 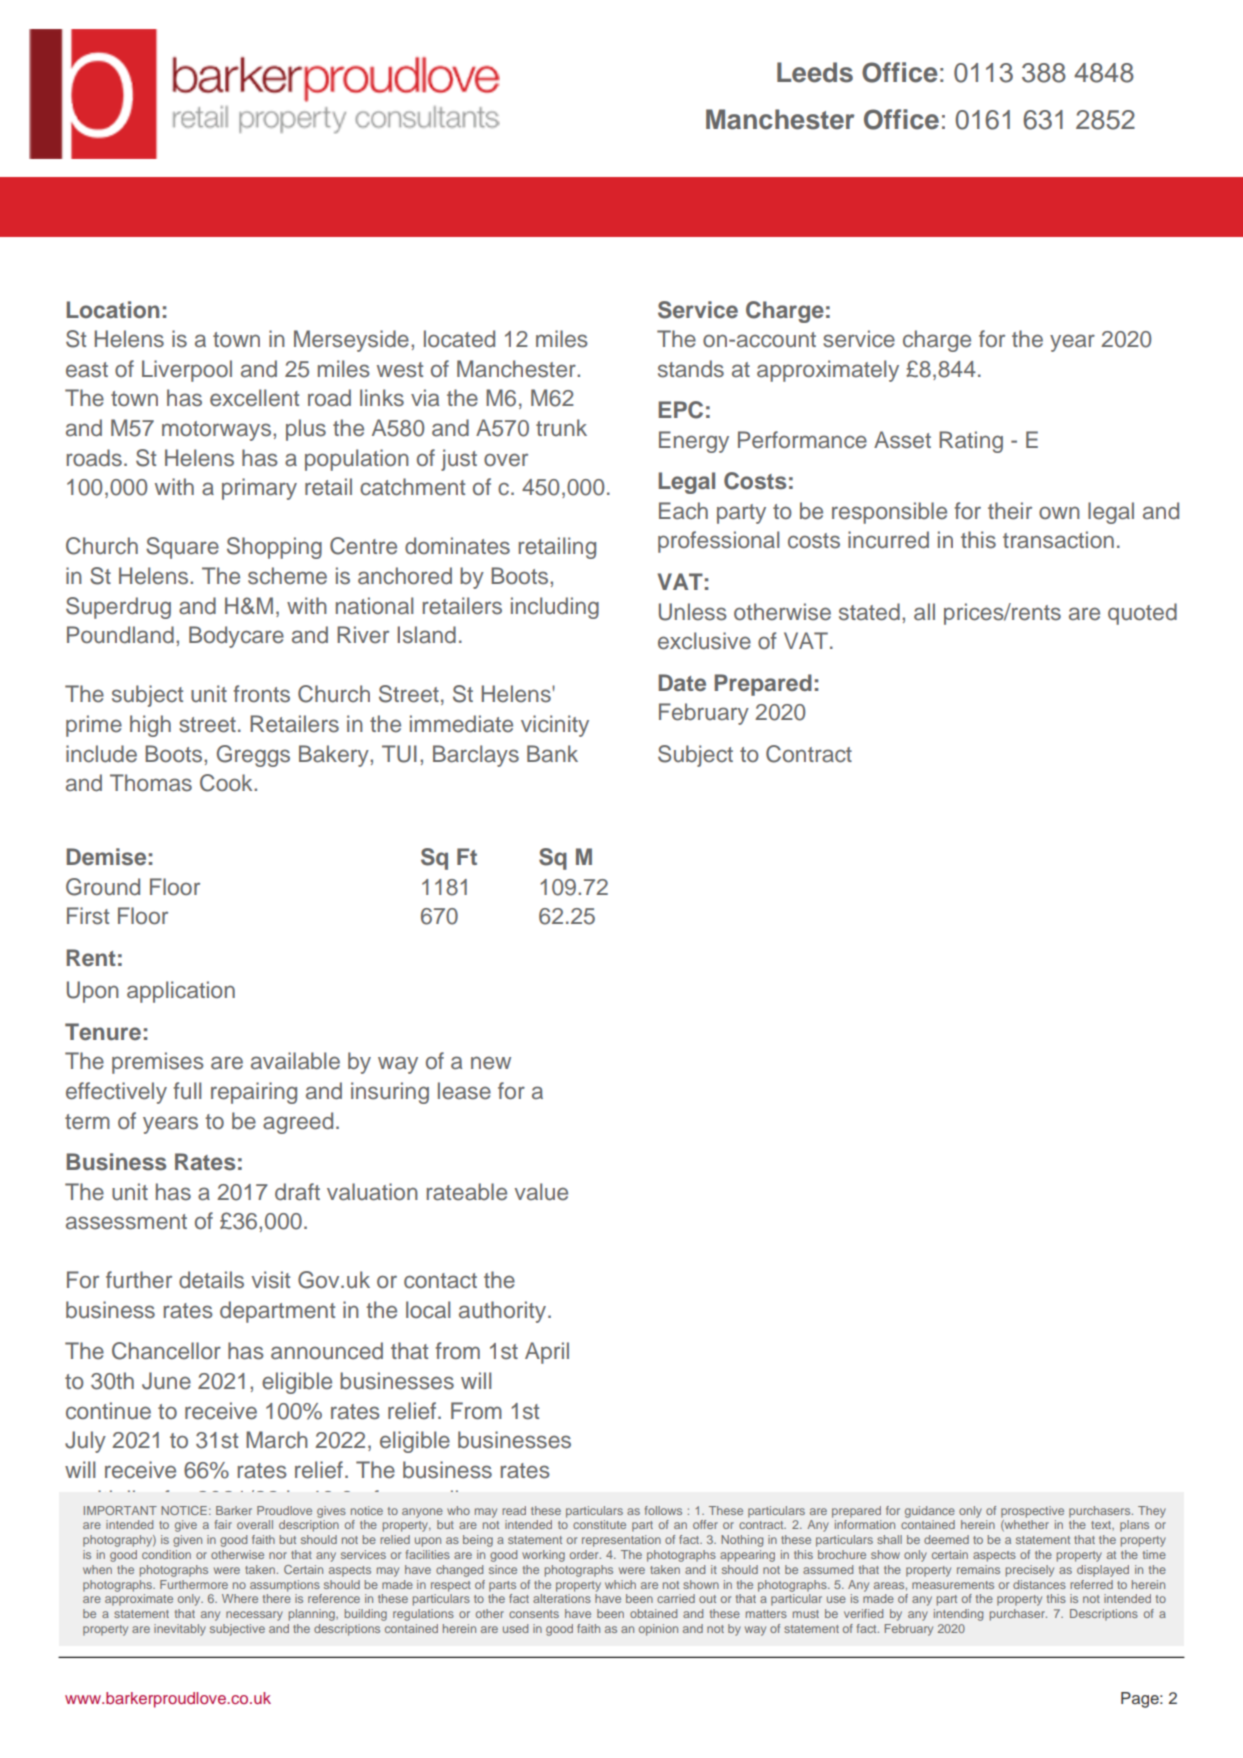 I want to click on Where, so click(x=240, y=1598).
